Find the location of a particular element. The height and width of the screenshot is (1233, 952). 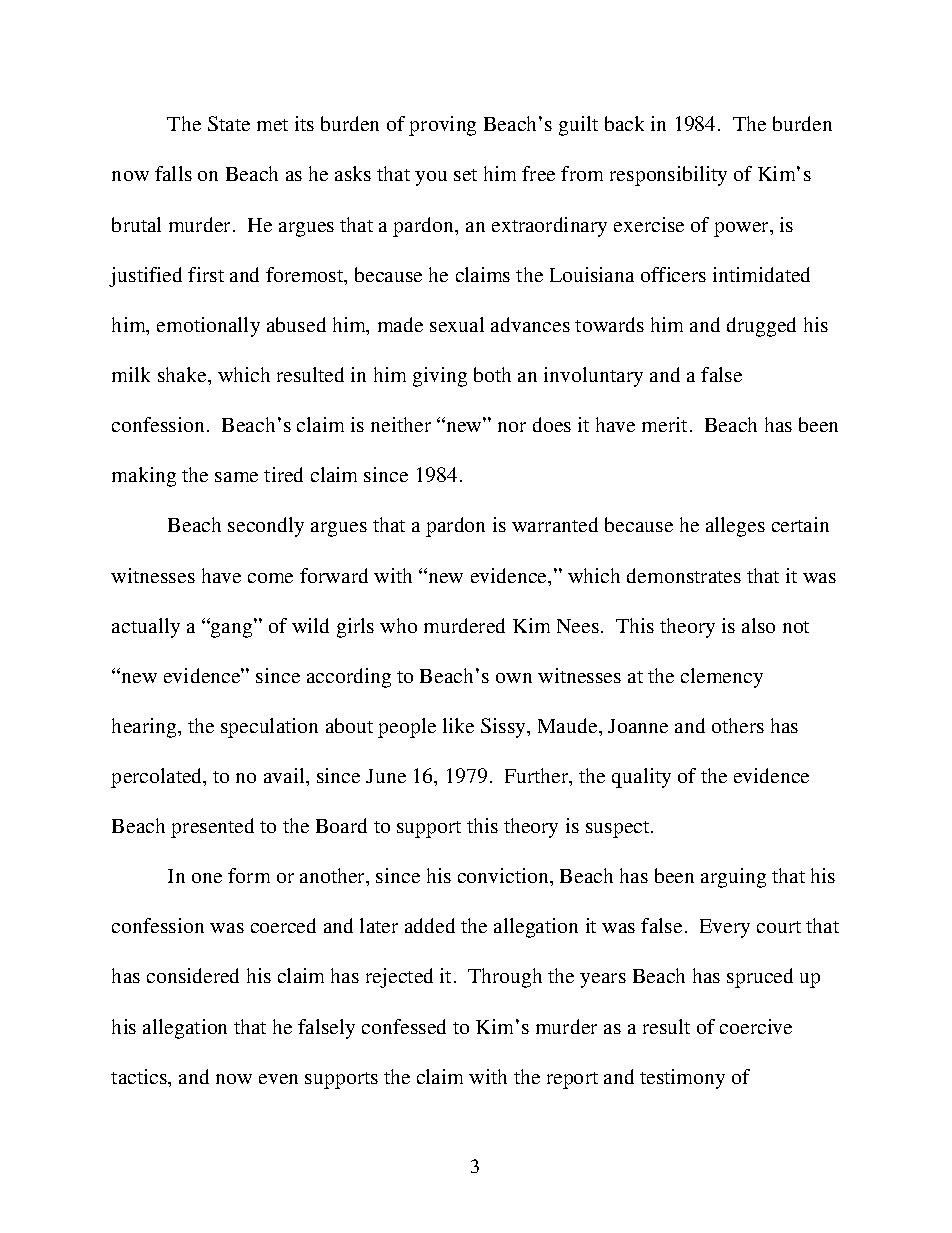

conviction is located at coordinates (504, 875).
